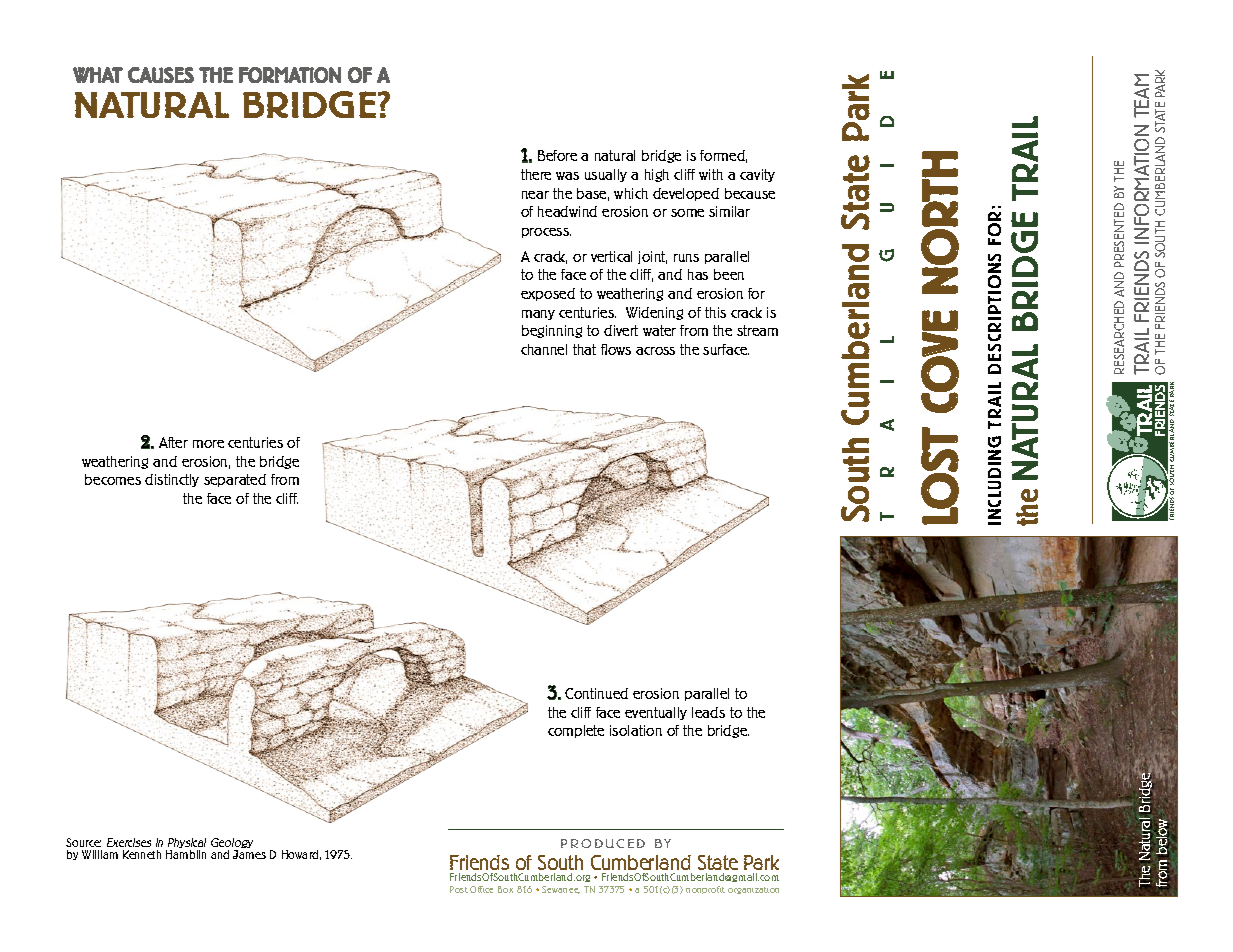  What do you see at coordinates (656, 713) in the screenshot?
I see `eventually` at bounding box center [656, 713].
